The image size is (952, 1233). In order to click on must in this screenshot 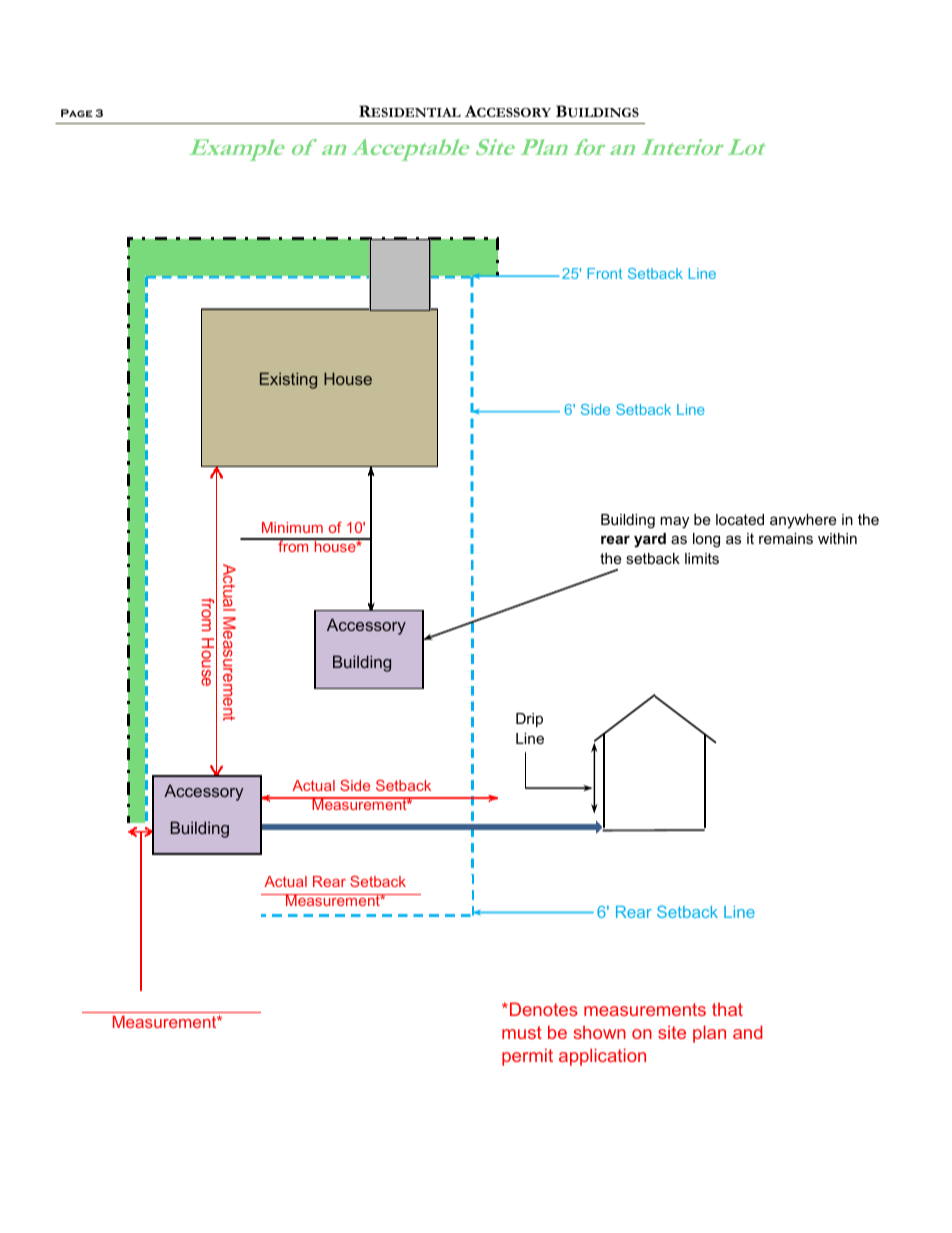, I will do `click(522, 1032)`.
